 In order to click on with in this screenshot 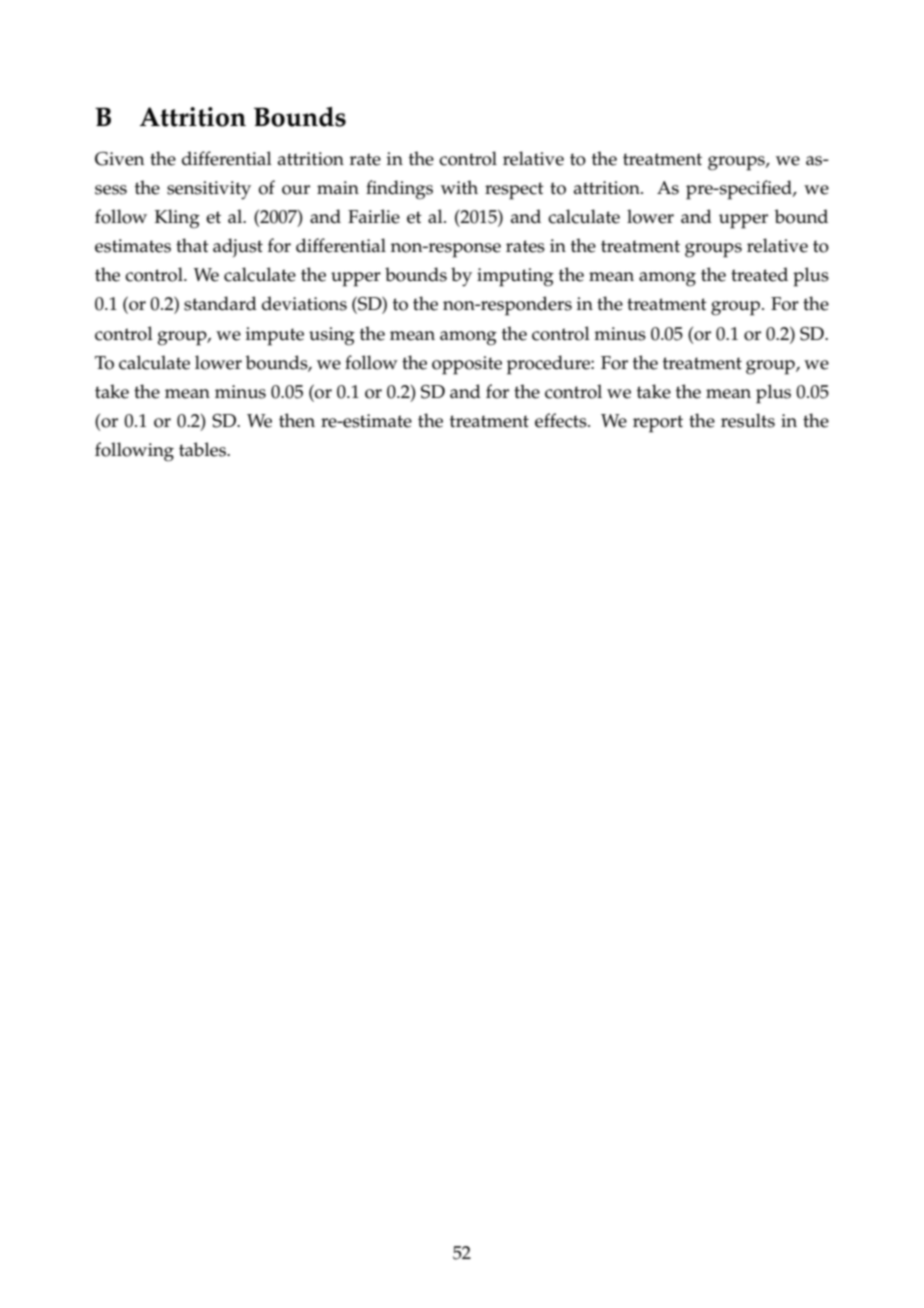, I will do `click(459, 187)`.
